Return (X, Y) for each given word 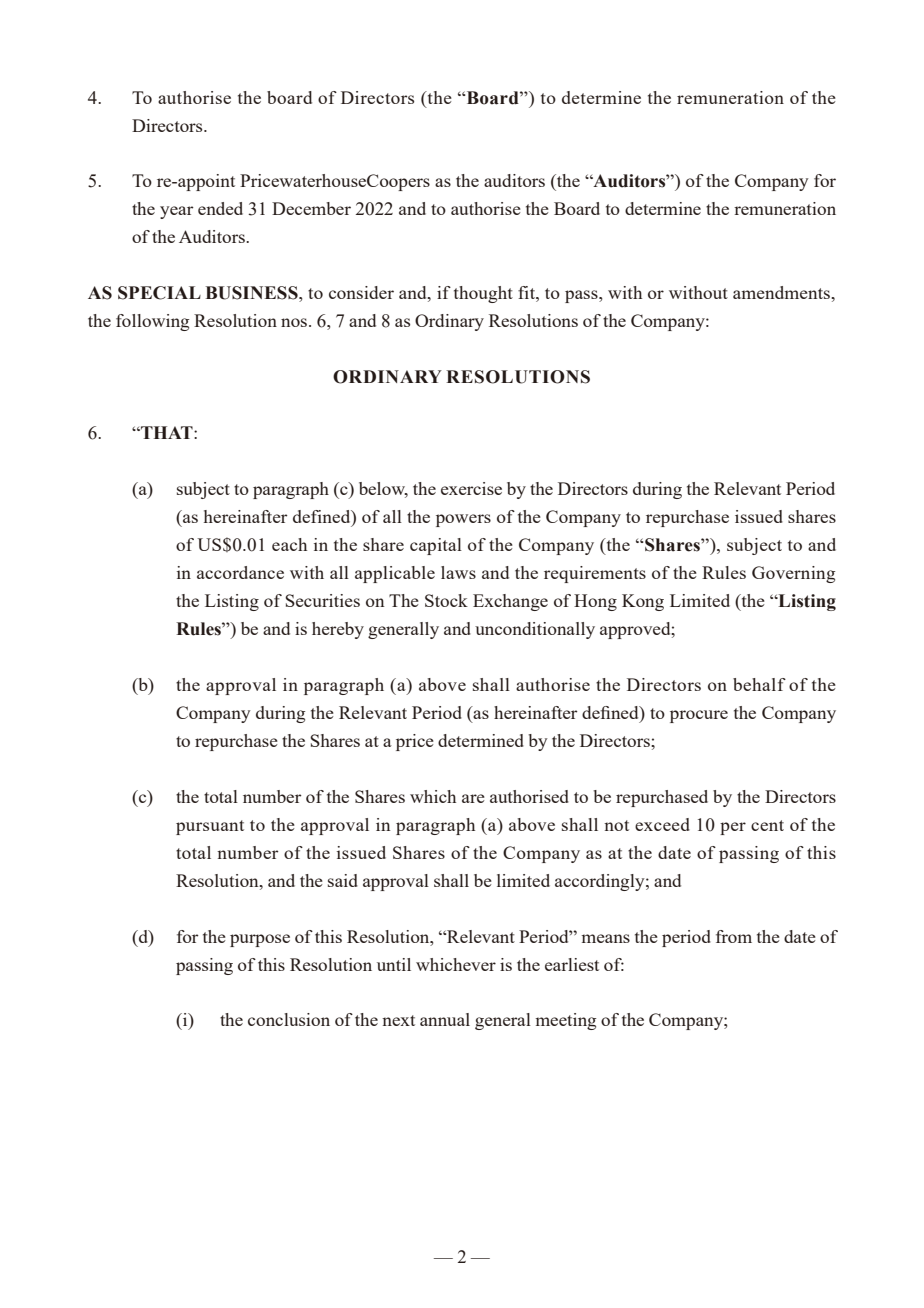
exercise (471, 488)
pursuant (210, 827)
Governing (793, 574)
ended (220, 208)
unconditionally (535, 630)
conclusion (289, 1019)
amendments (782, 292)
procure (699, 716)
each (289, 544)
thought (483, 294)
